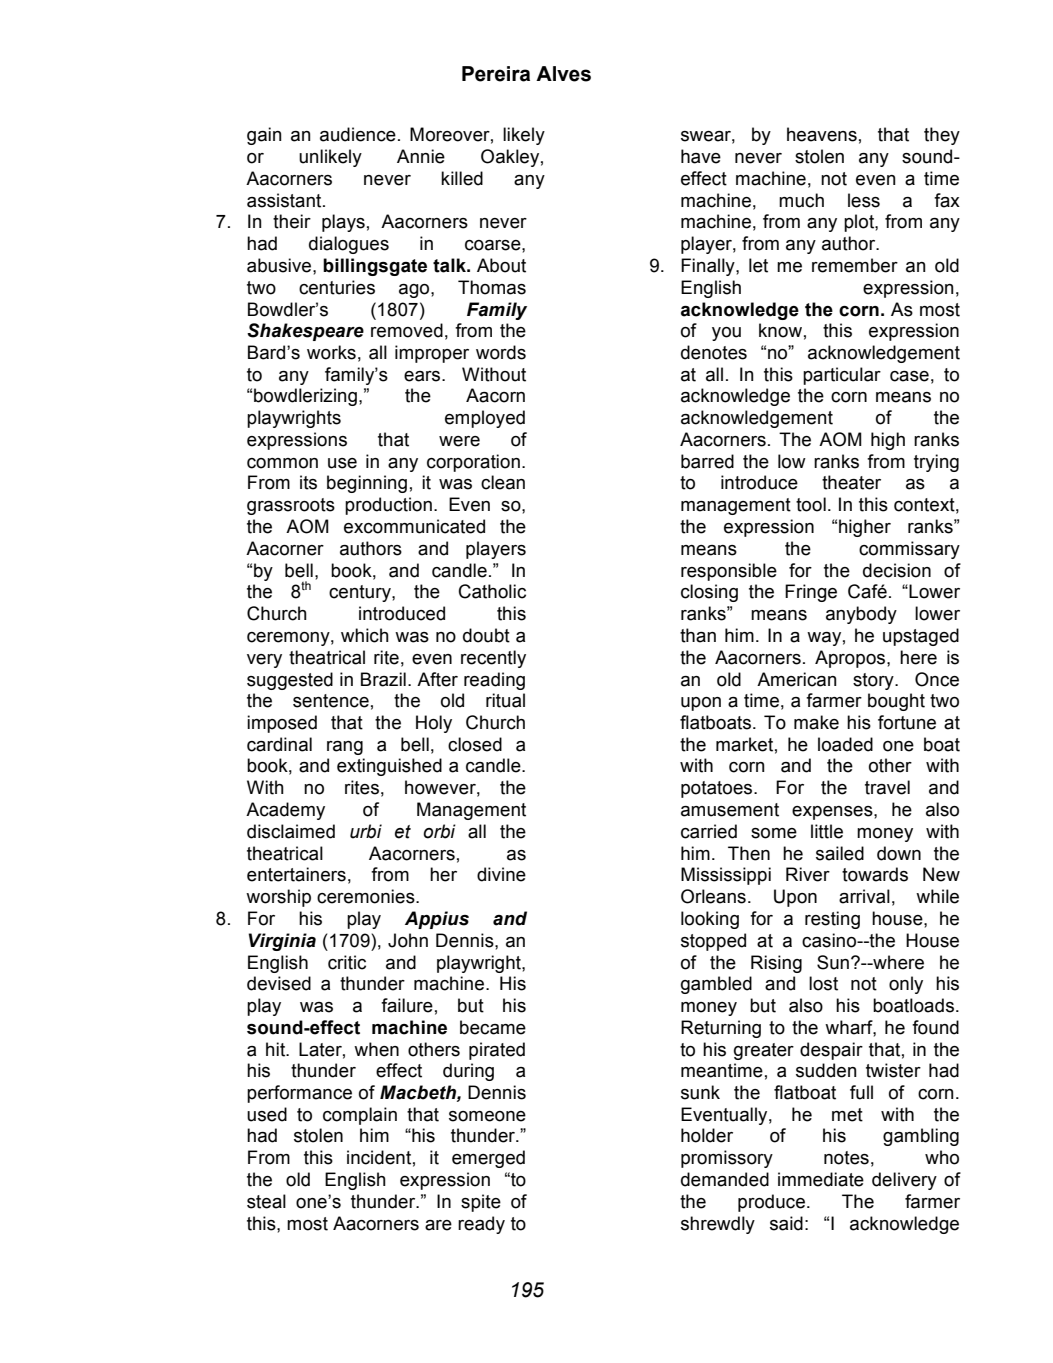  Describe the element at coordinates (864, 896) in the document. I see `arrival` at that location.
